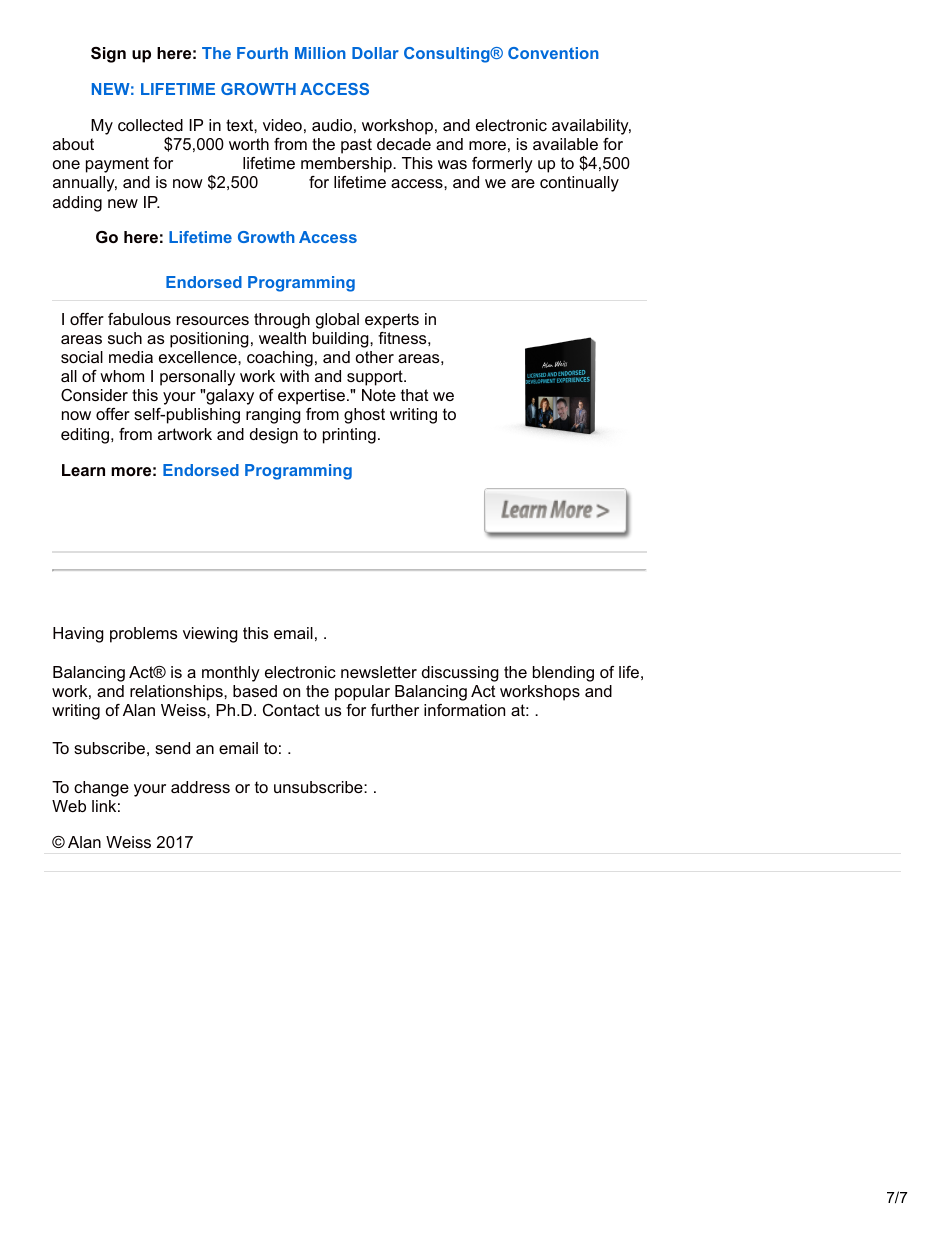 This image has height=1233, width=952. Describe the element at coordinates (553, 53) in the image. I see `Convention` at that location.
